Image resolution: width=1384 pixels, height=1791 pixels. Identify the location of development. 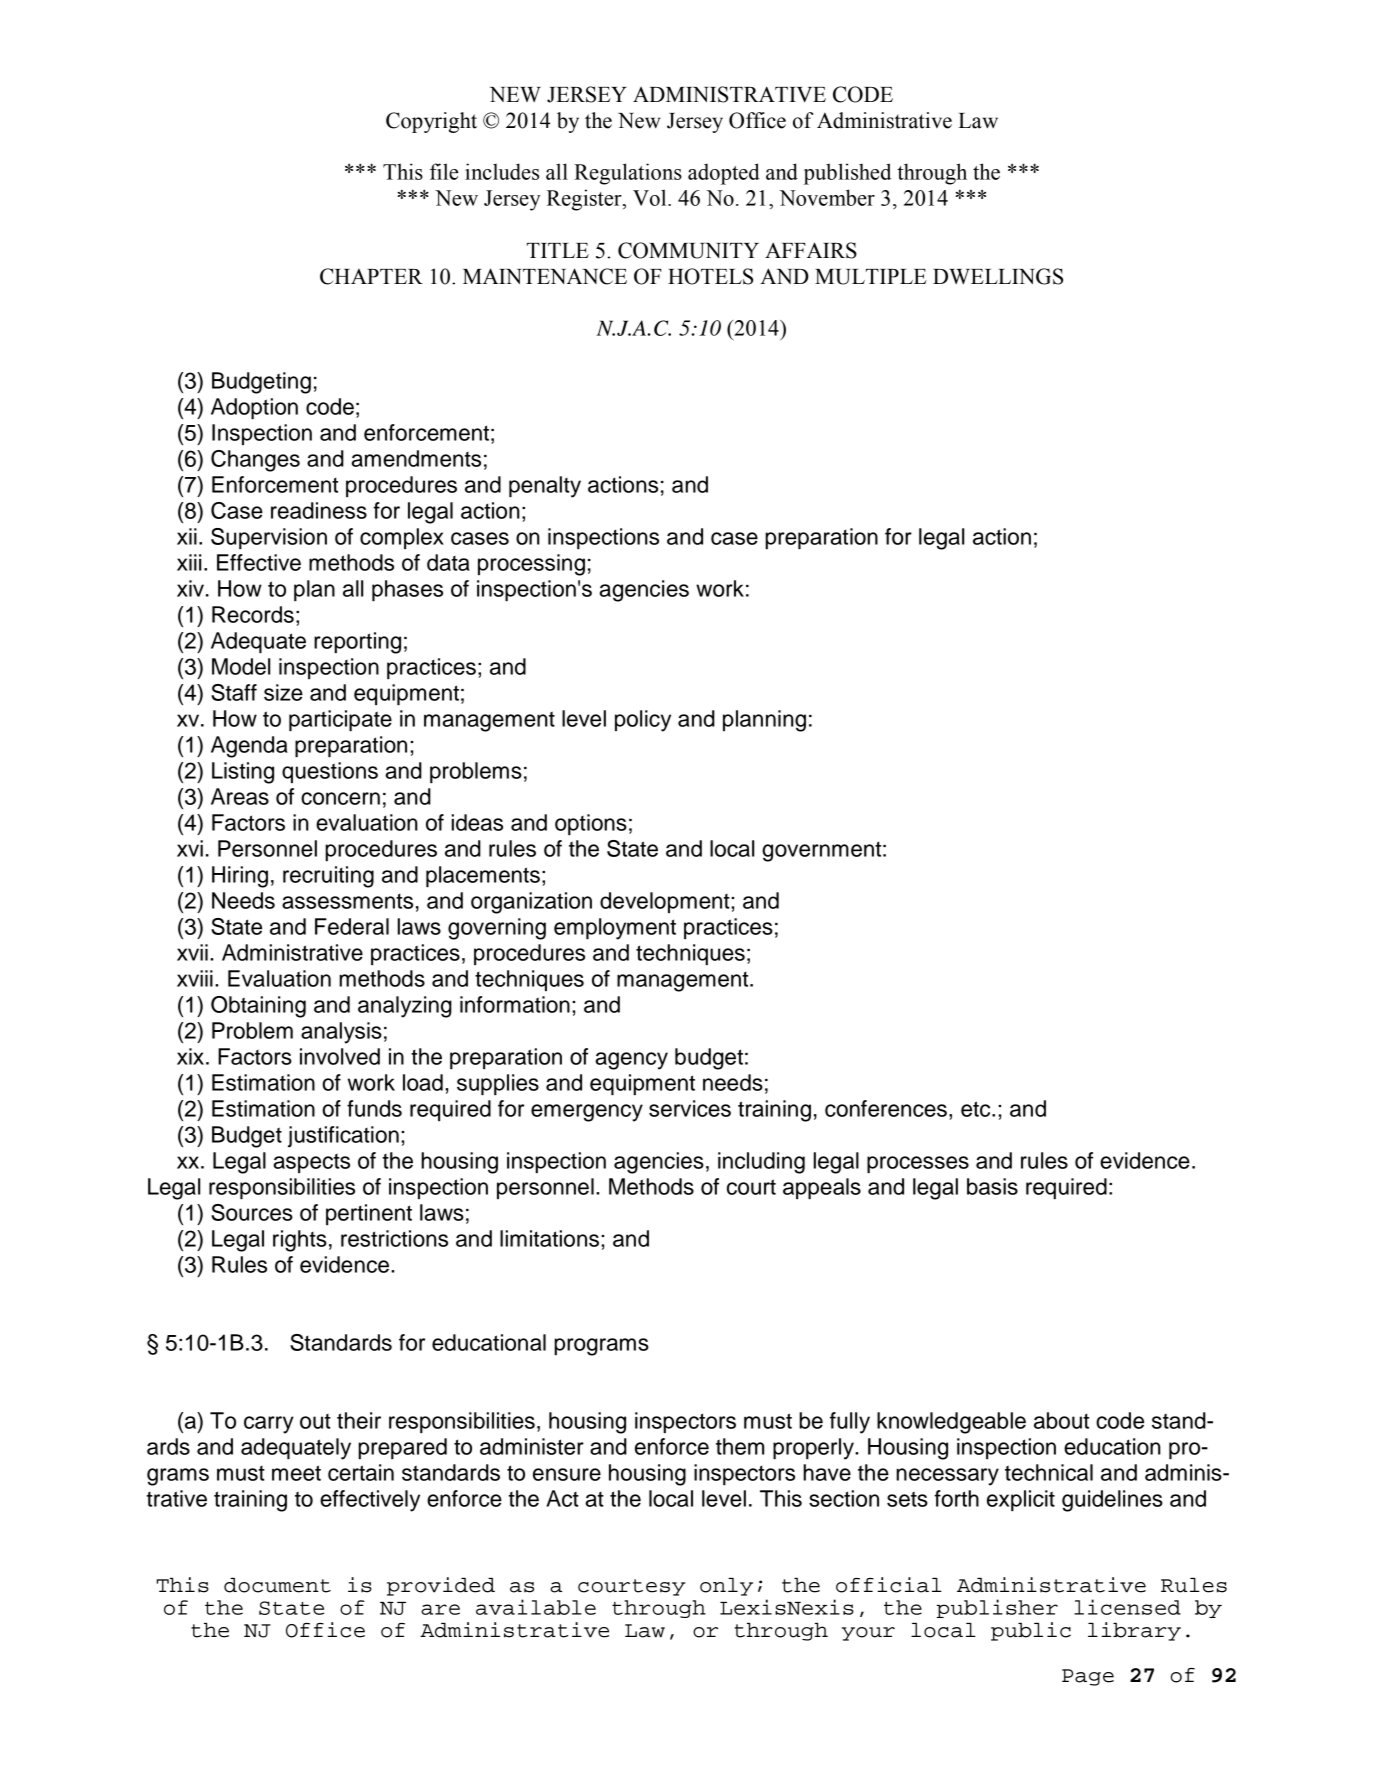
(666, 902).
